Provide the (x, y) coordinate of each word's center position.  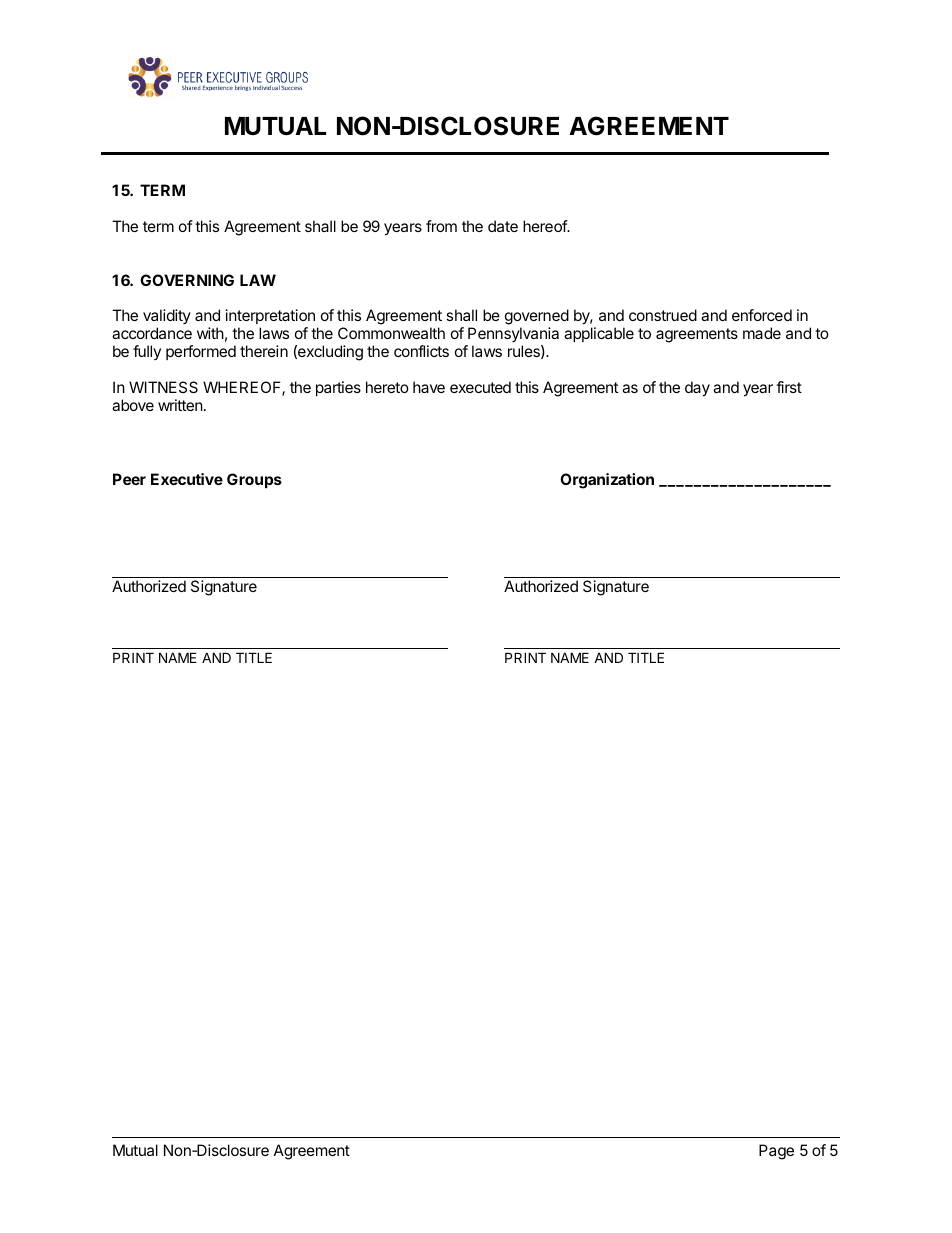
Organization (607, 481)
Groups (254, 480)
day (697, 389)
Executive (187, 479)
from (441, 226)
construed (663, 315)
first (789, 387)
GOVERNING (187, 280)
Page (776, 1152)
